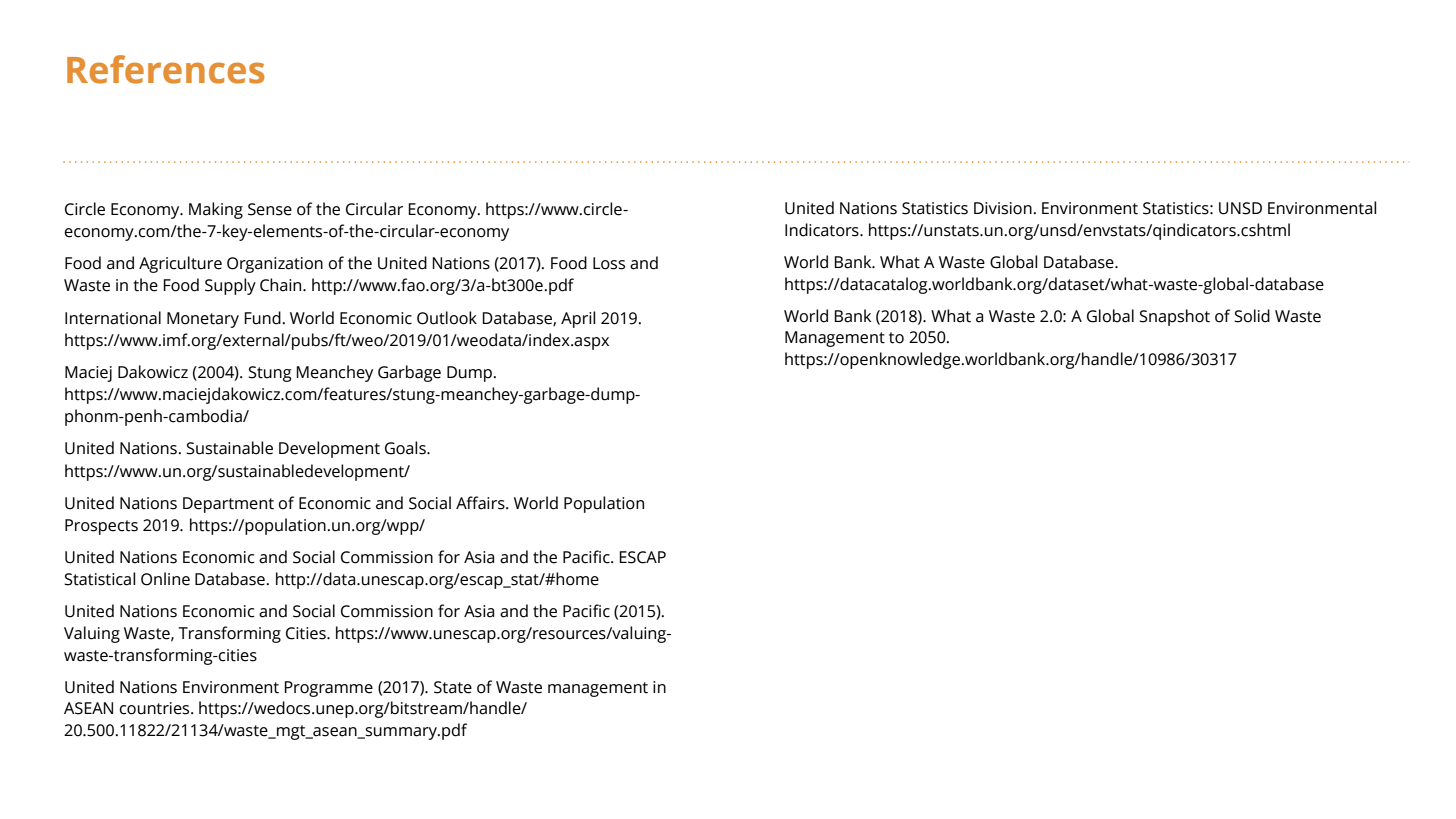  Describe the element at coordinates (328, 689) in the screenshot. I see `Programme` at that location.
